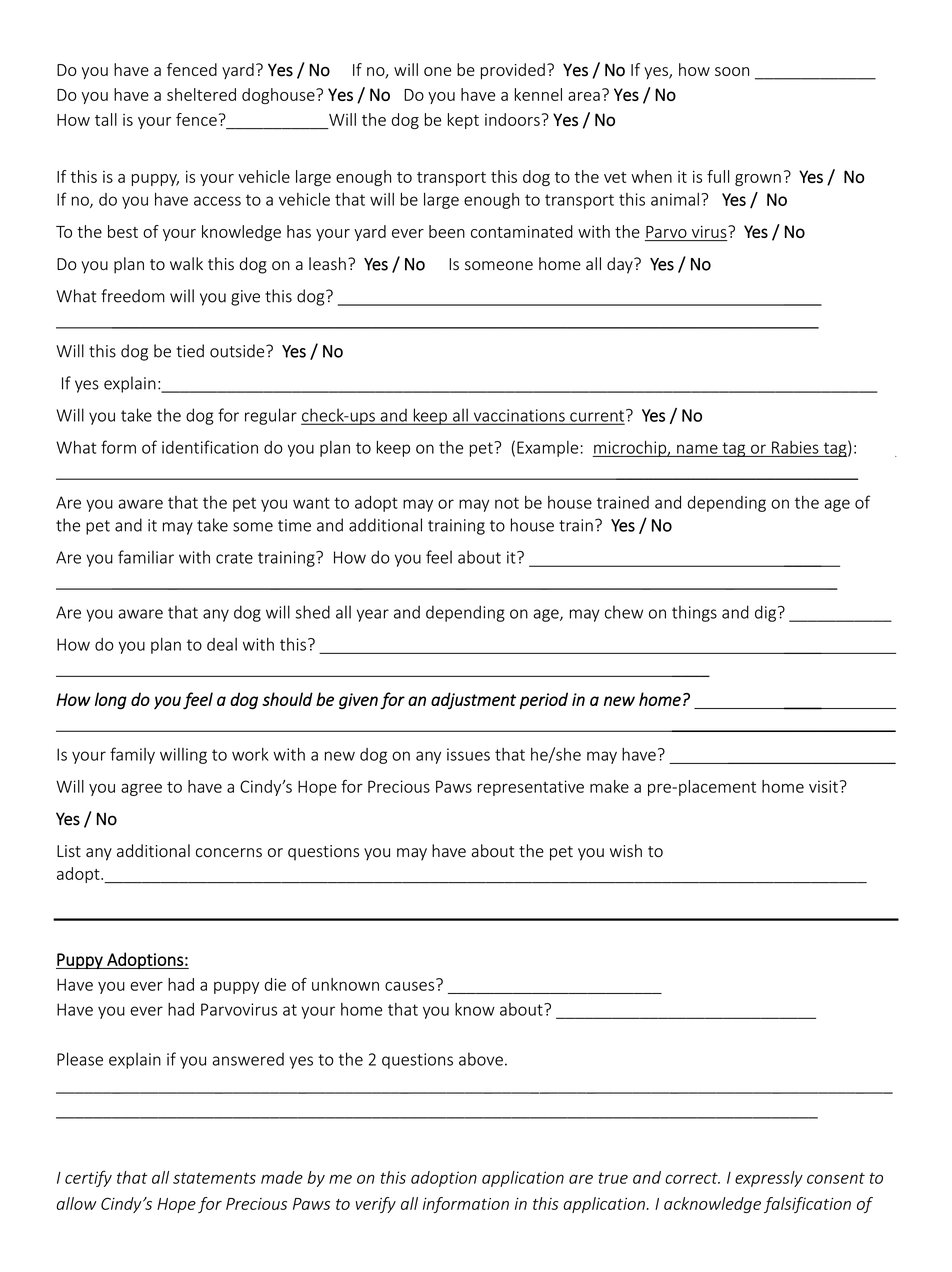  Describe the element at coordinates (132, 755) in the screenshot. I see `family` at that location.
